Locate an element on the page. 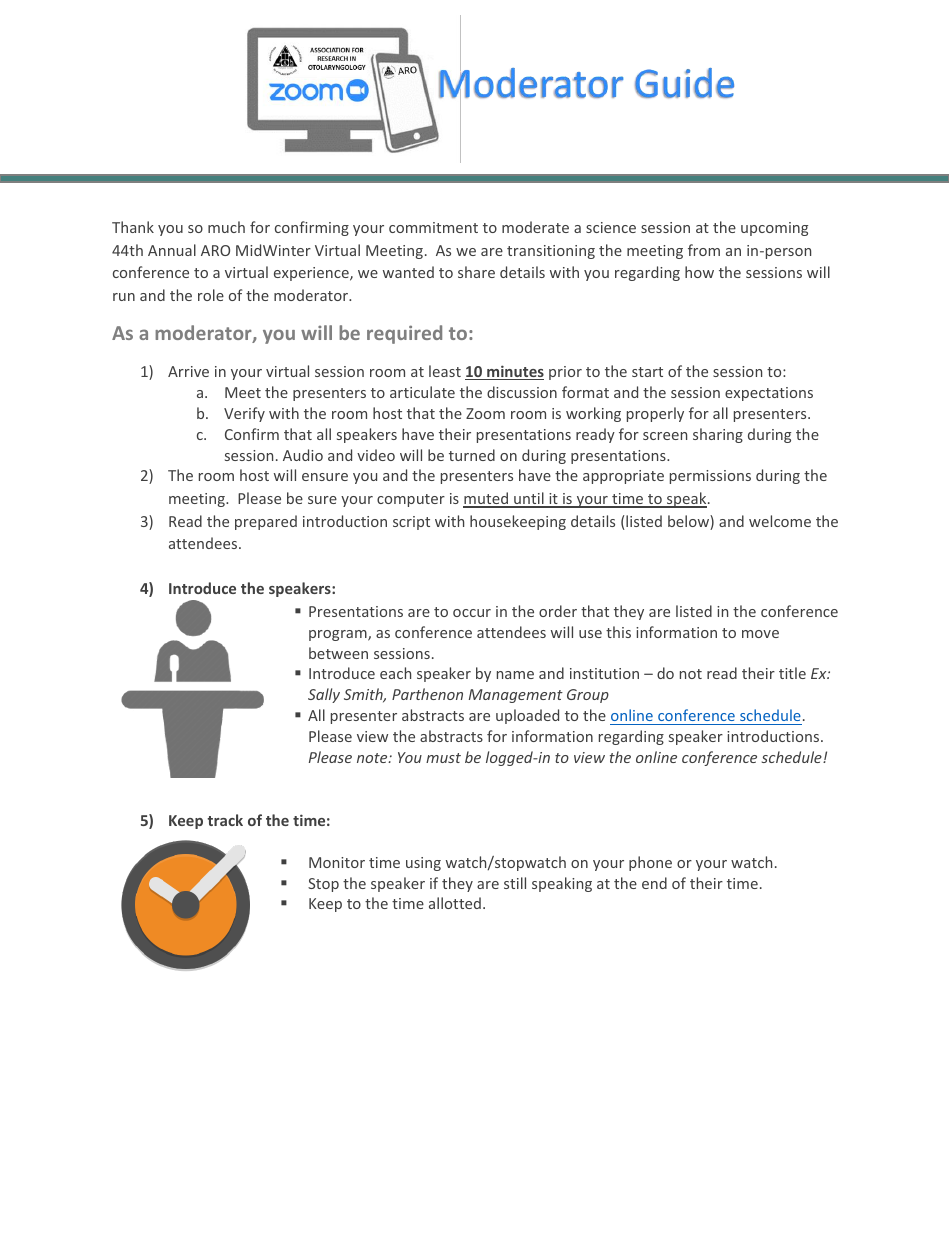 The height and width of the page is (1233, 952). from is located at coordinates (704, 250).
